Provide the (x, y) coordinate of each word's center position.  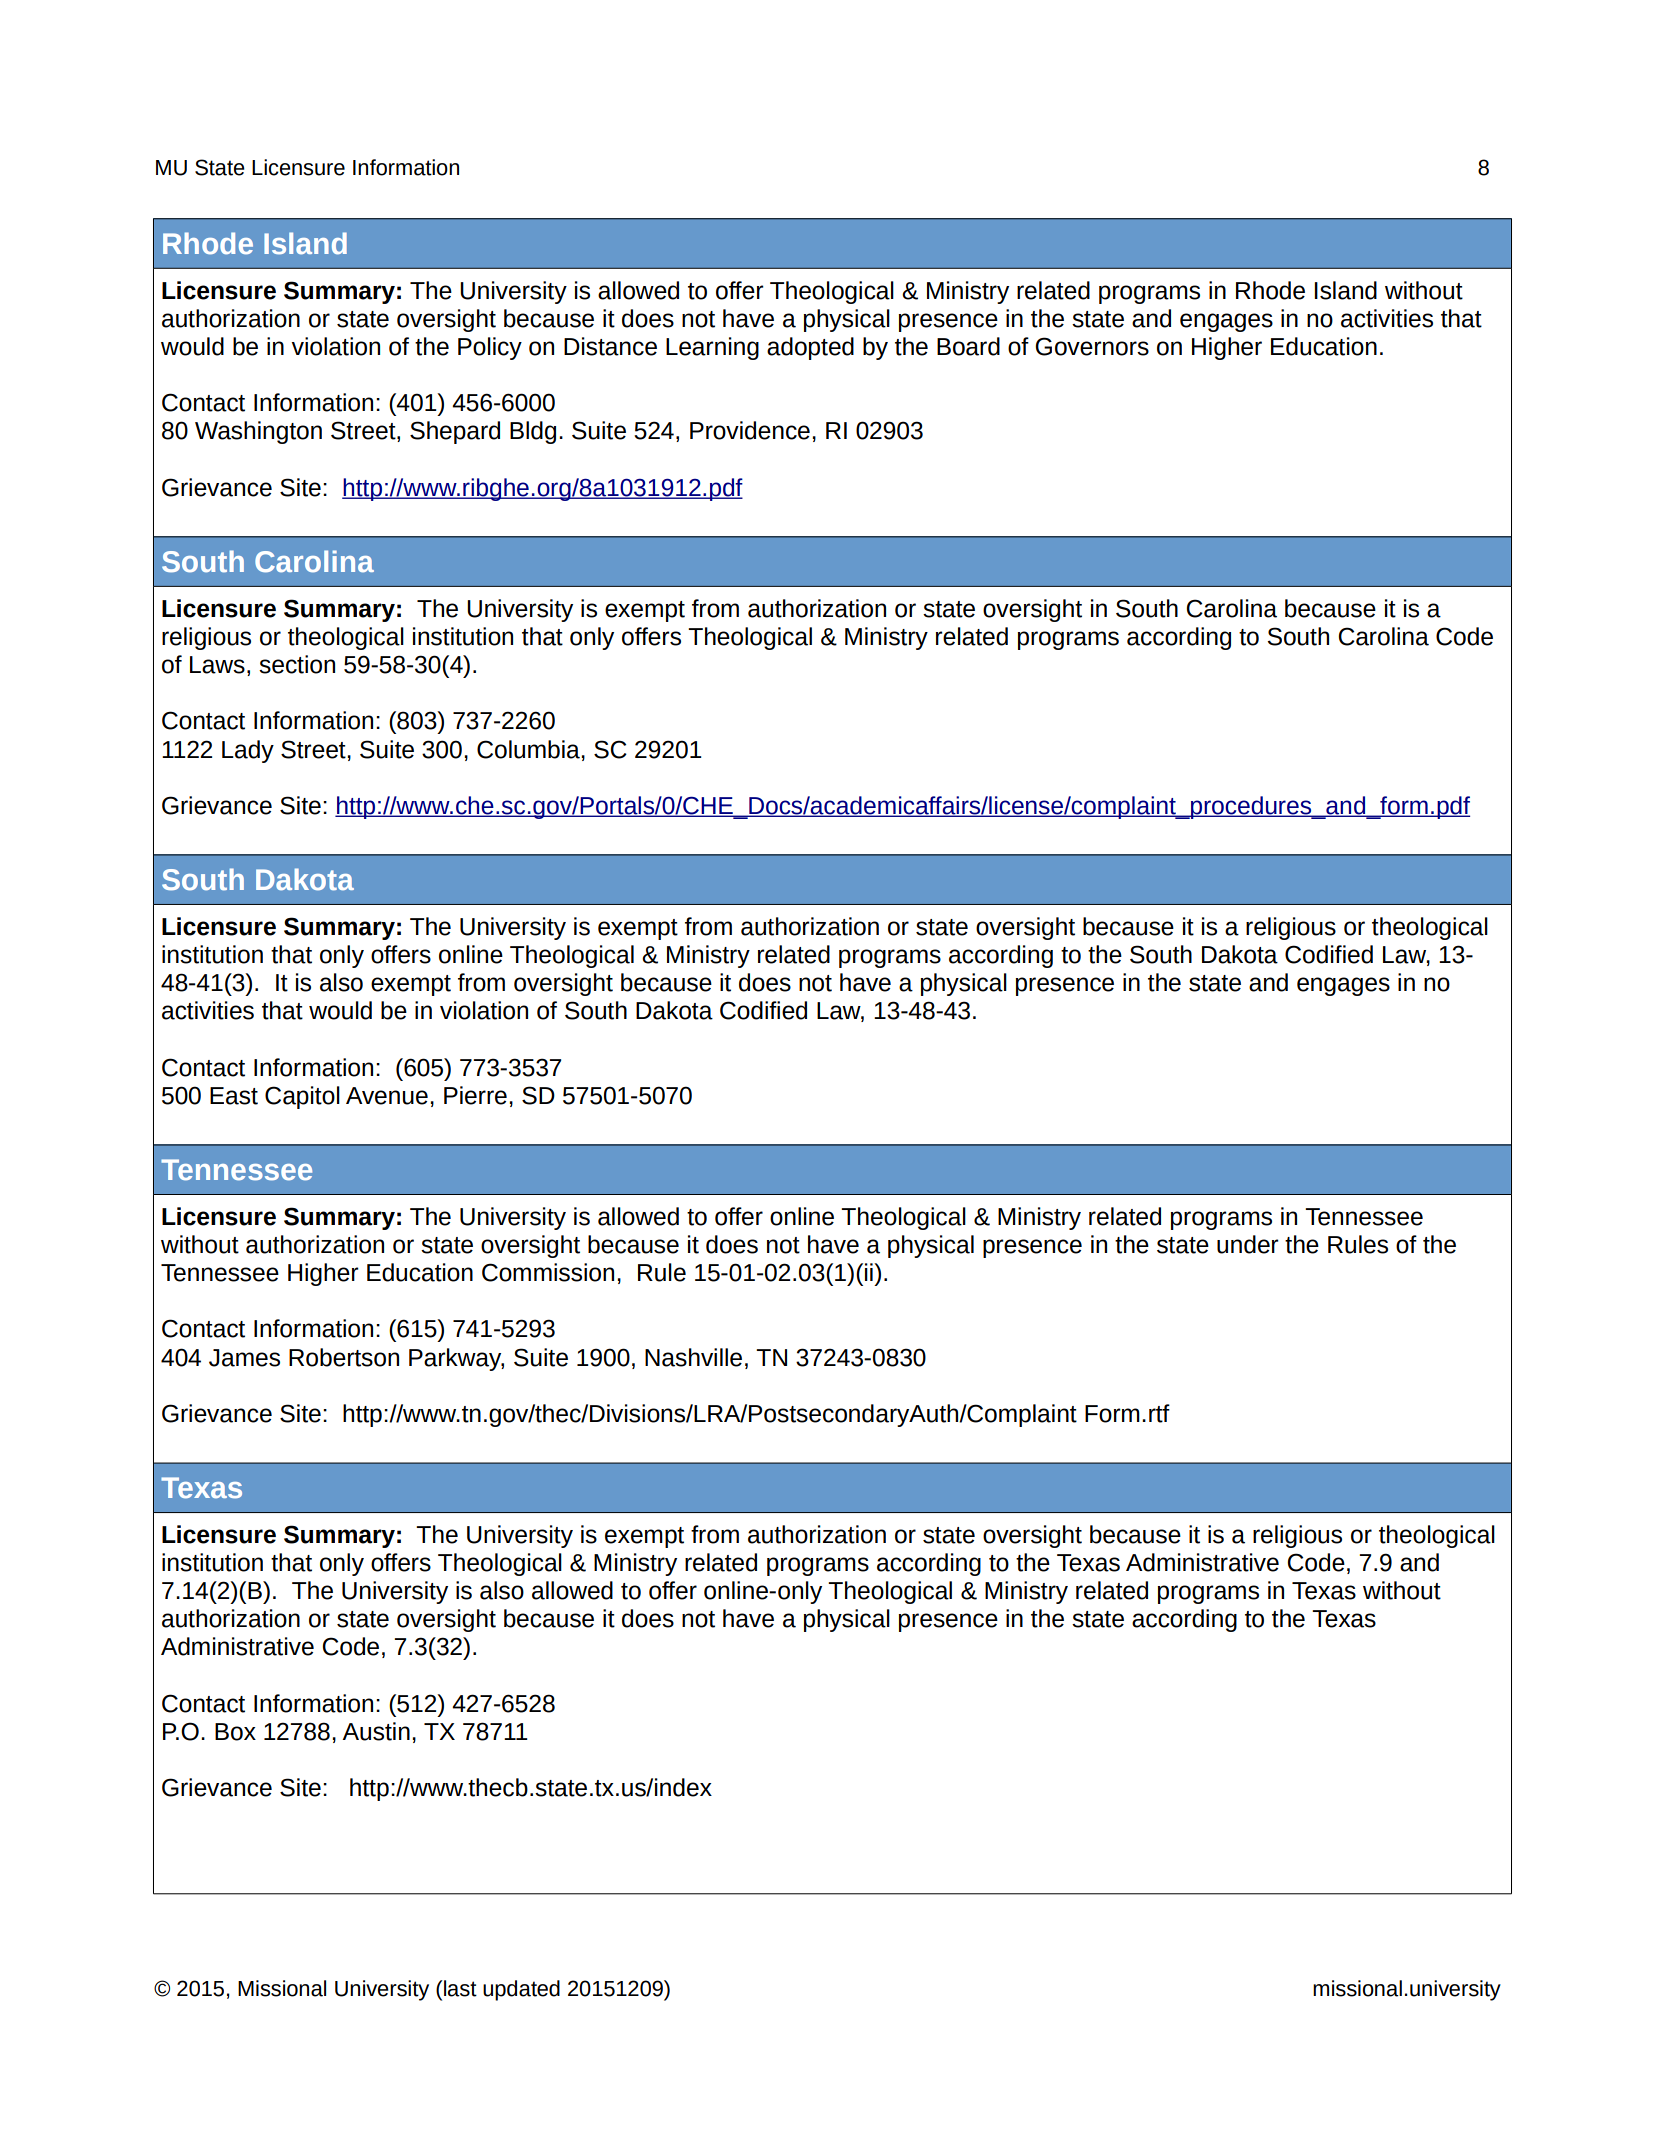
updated (521, 1990)
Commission (548, 1272)
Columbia (528, 749)
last (460, 1988)
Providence (750, 430)
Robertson (344, 1357)
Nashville (693, 1357)
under (1248, 1244)
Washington (258, 432)
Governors (1092, 346)
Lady (248, 751)
